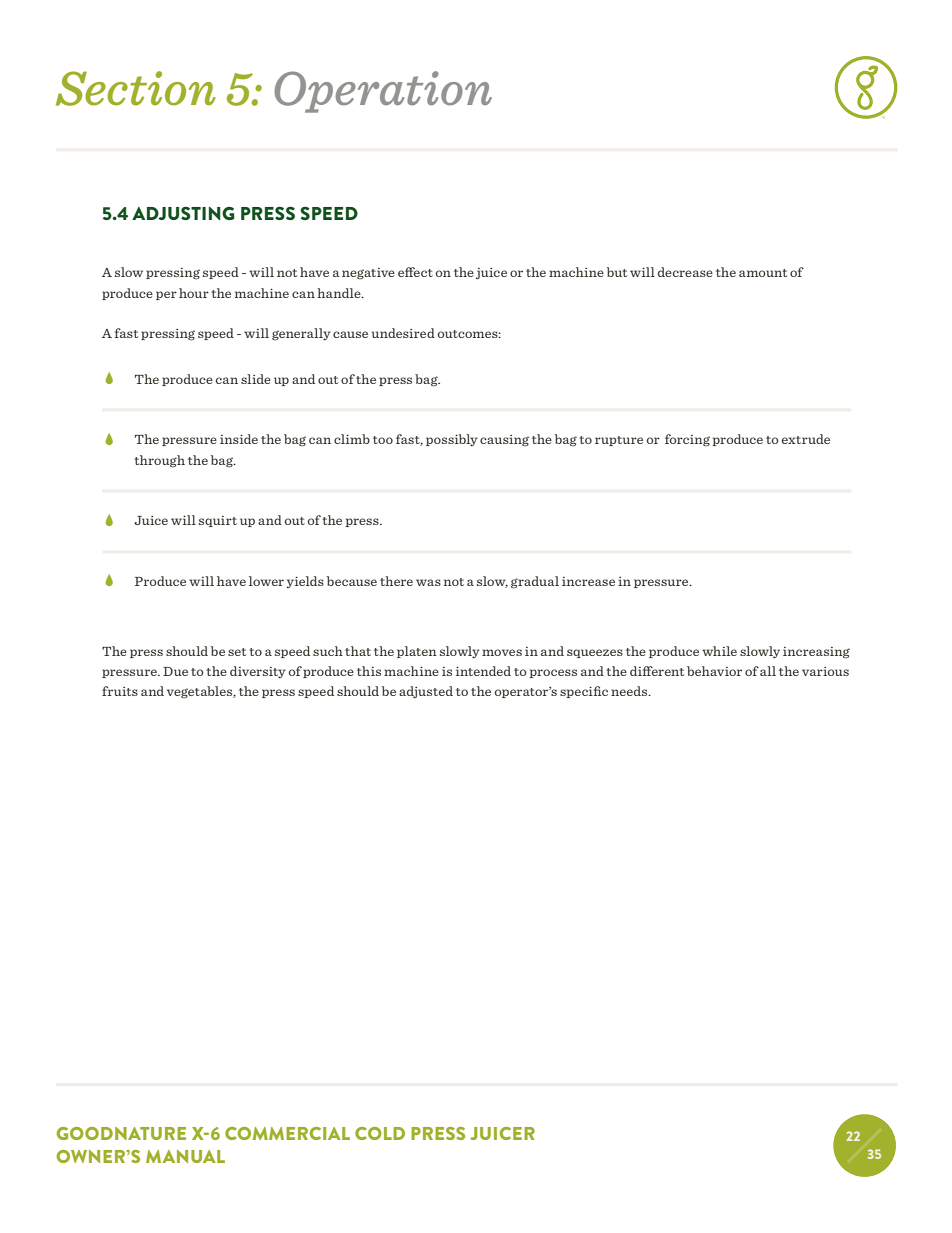  I want to click on amount, so click(763, 273).
